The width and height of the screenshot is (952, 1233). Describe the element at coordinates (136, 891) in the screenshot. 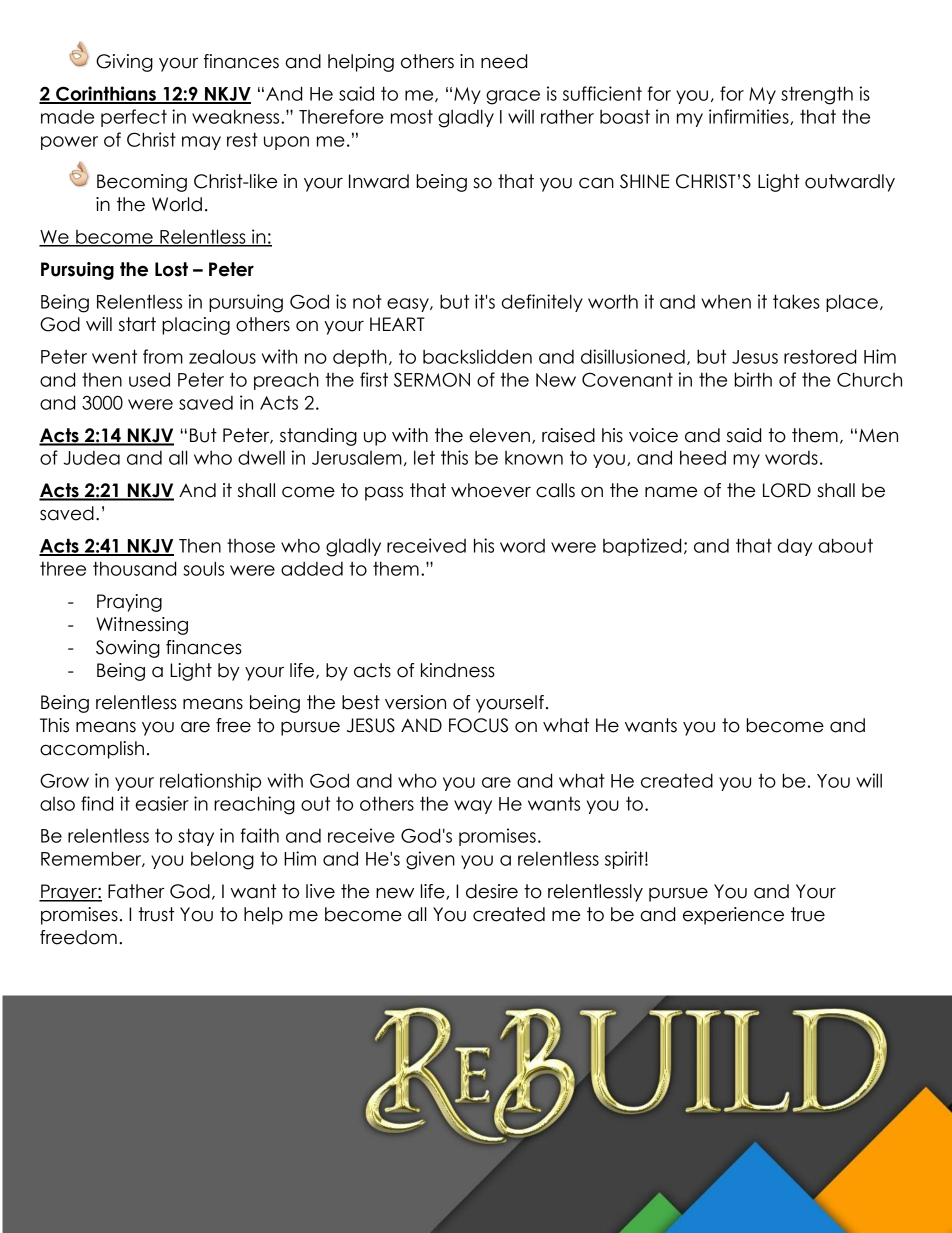

I see `Father` at that location.
